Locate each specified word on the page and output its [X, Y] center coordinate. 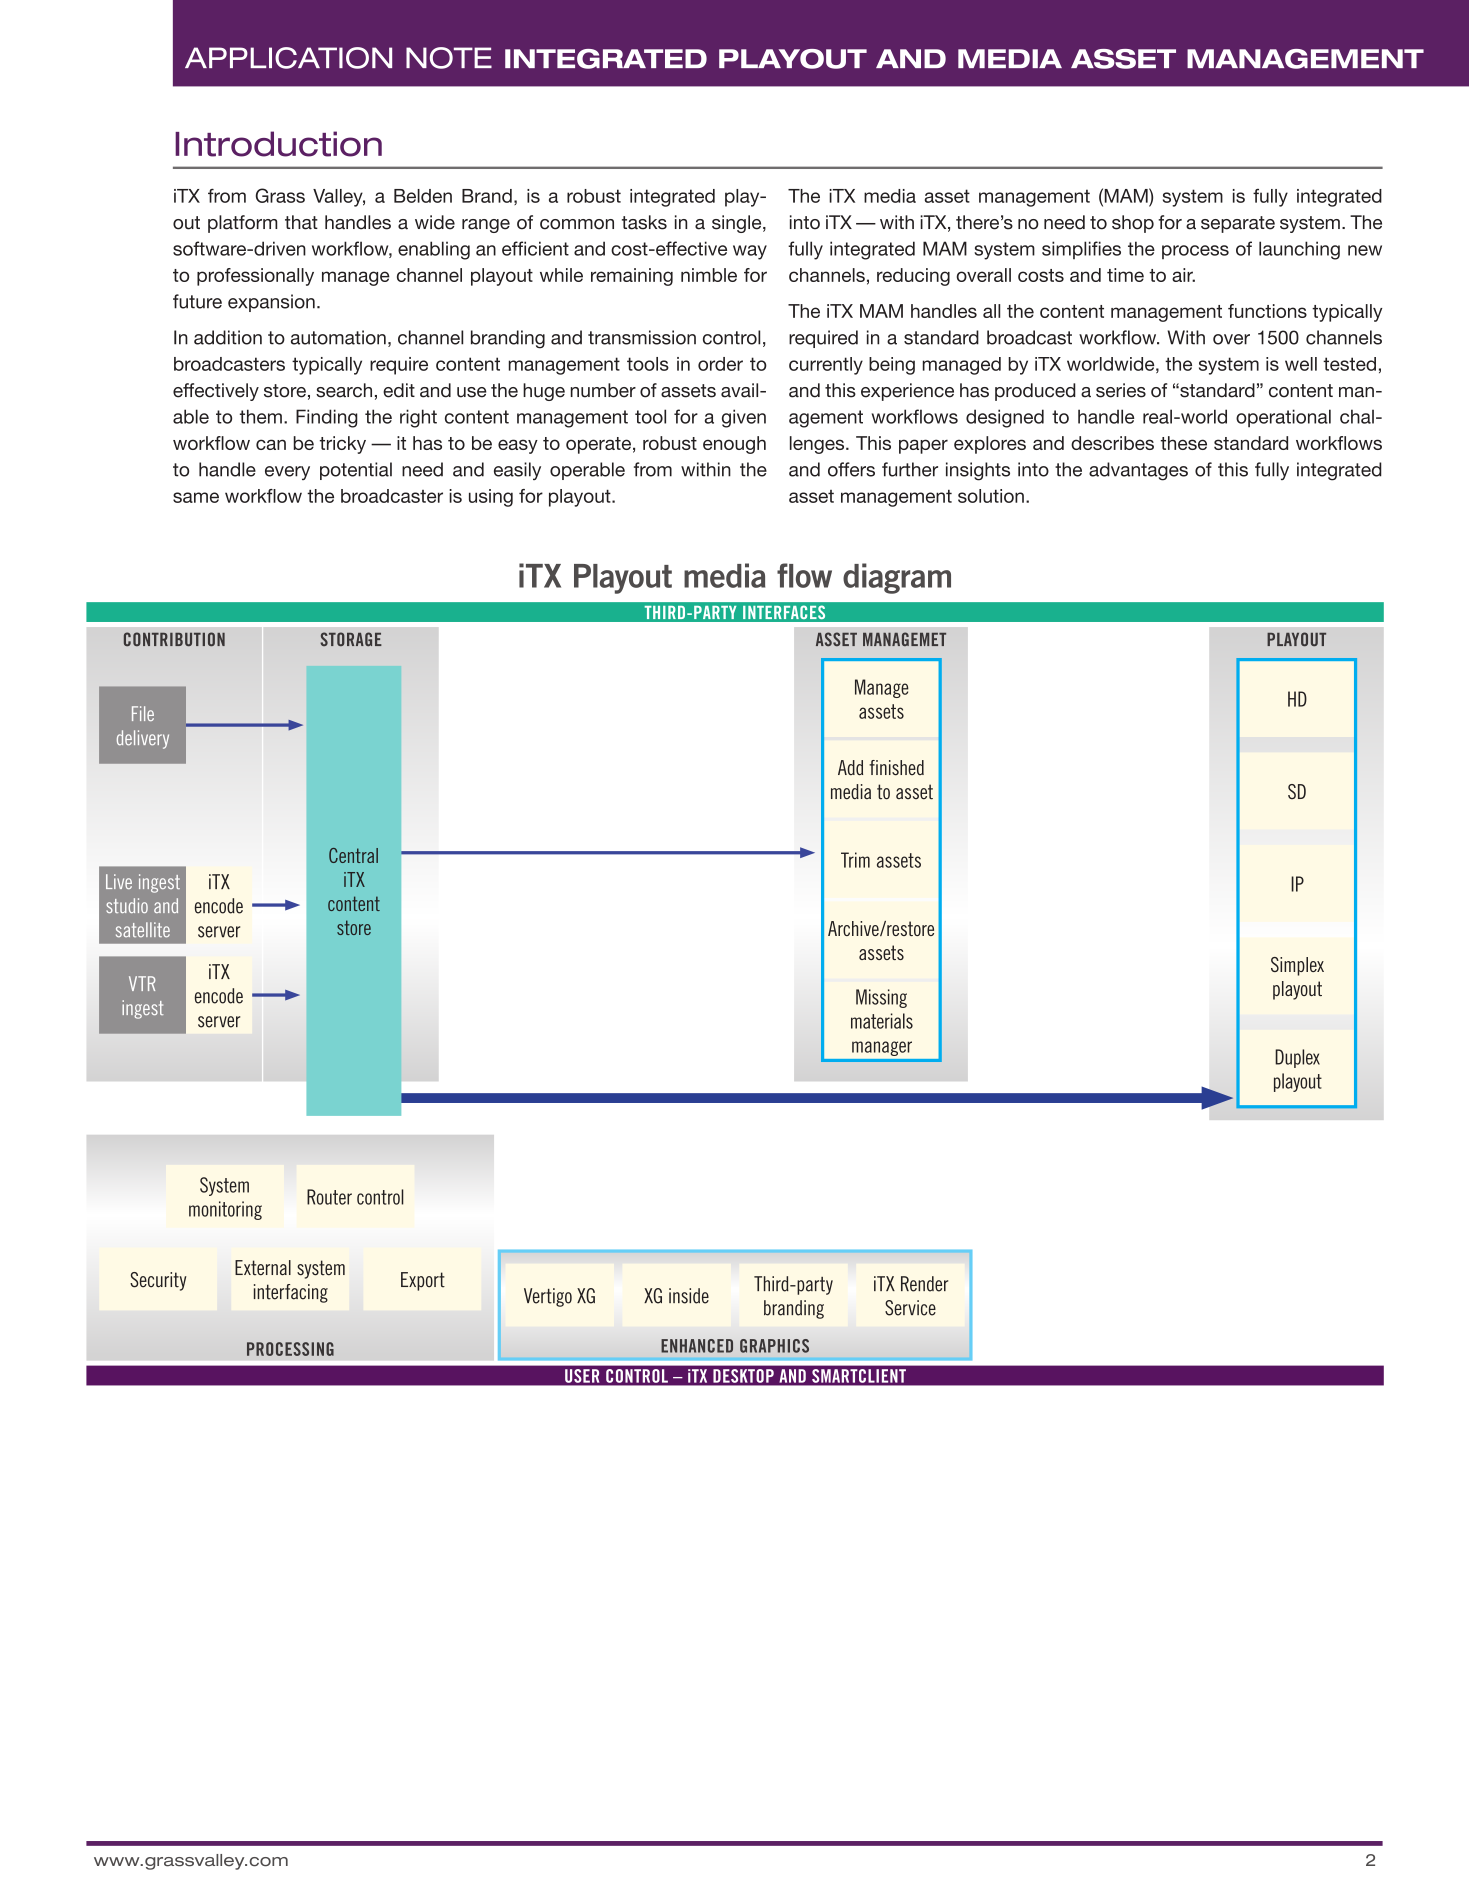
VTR [142, 983]
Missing [881, 998]
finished [896, 768]
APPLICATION [288, 58]
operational [1283, 418]
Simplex [1297, 966]
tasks [644, 222]
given [744, 418]
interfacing [291, 1293]
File [143, 713]
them [261, 416]
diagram [897, 578]
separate [1238, 224]
